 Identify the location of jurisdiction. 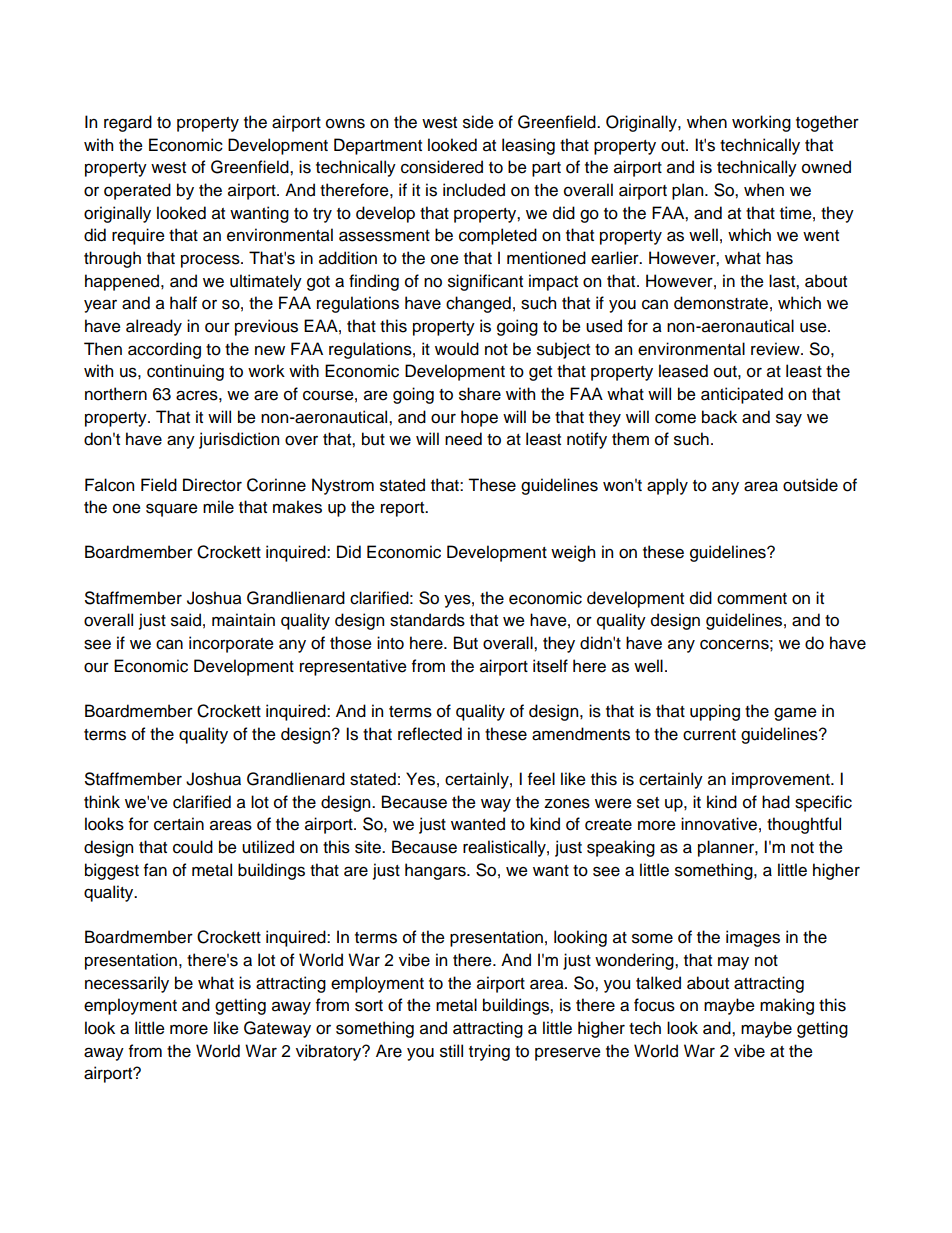
(239, 440).
